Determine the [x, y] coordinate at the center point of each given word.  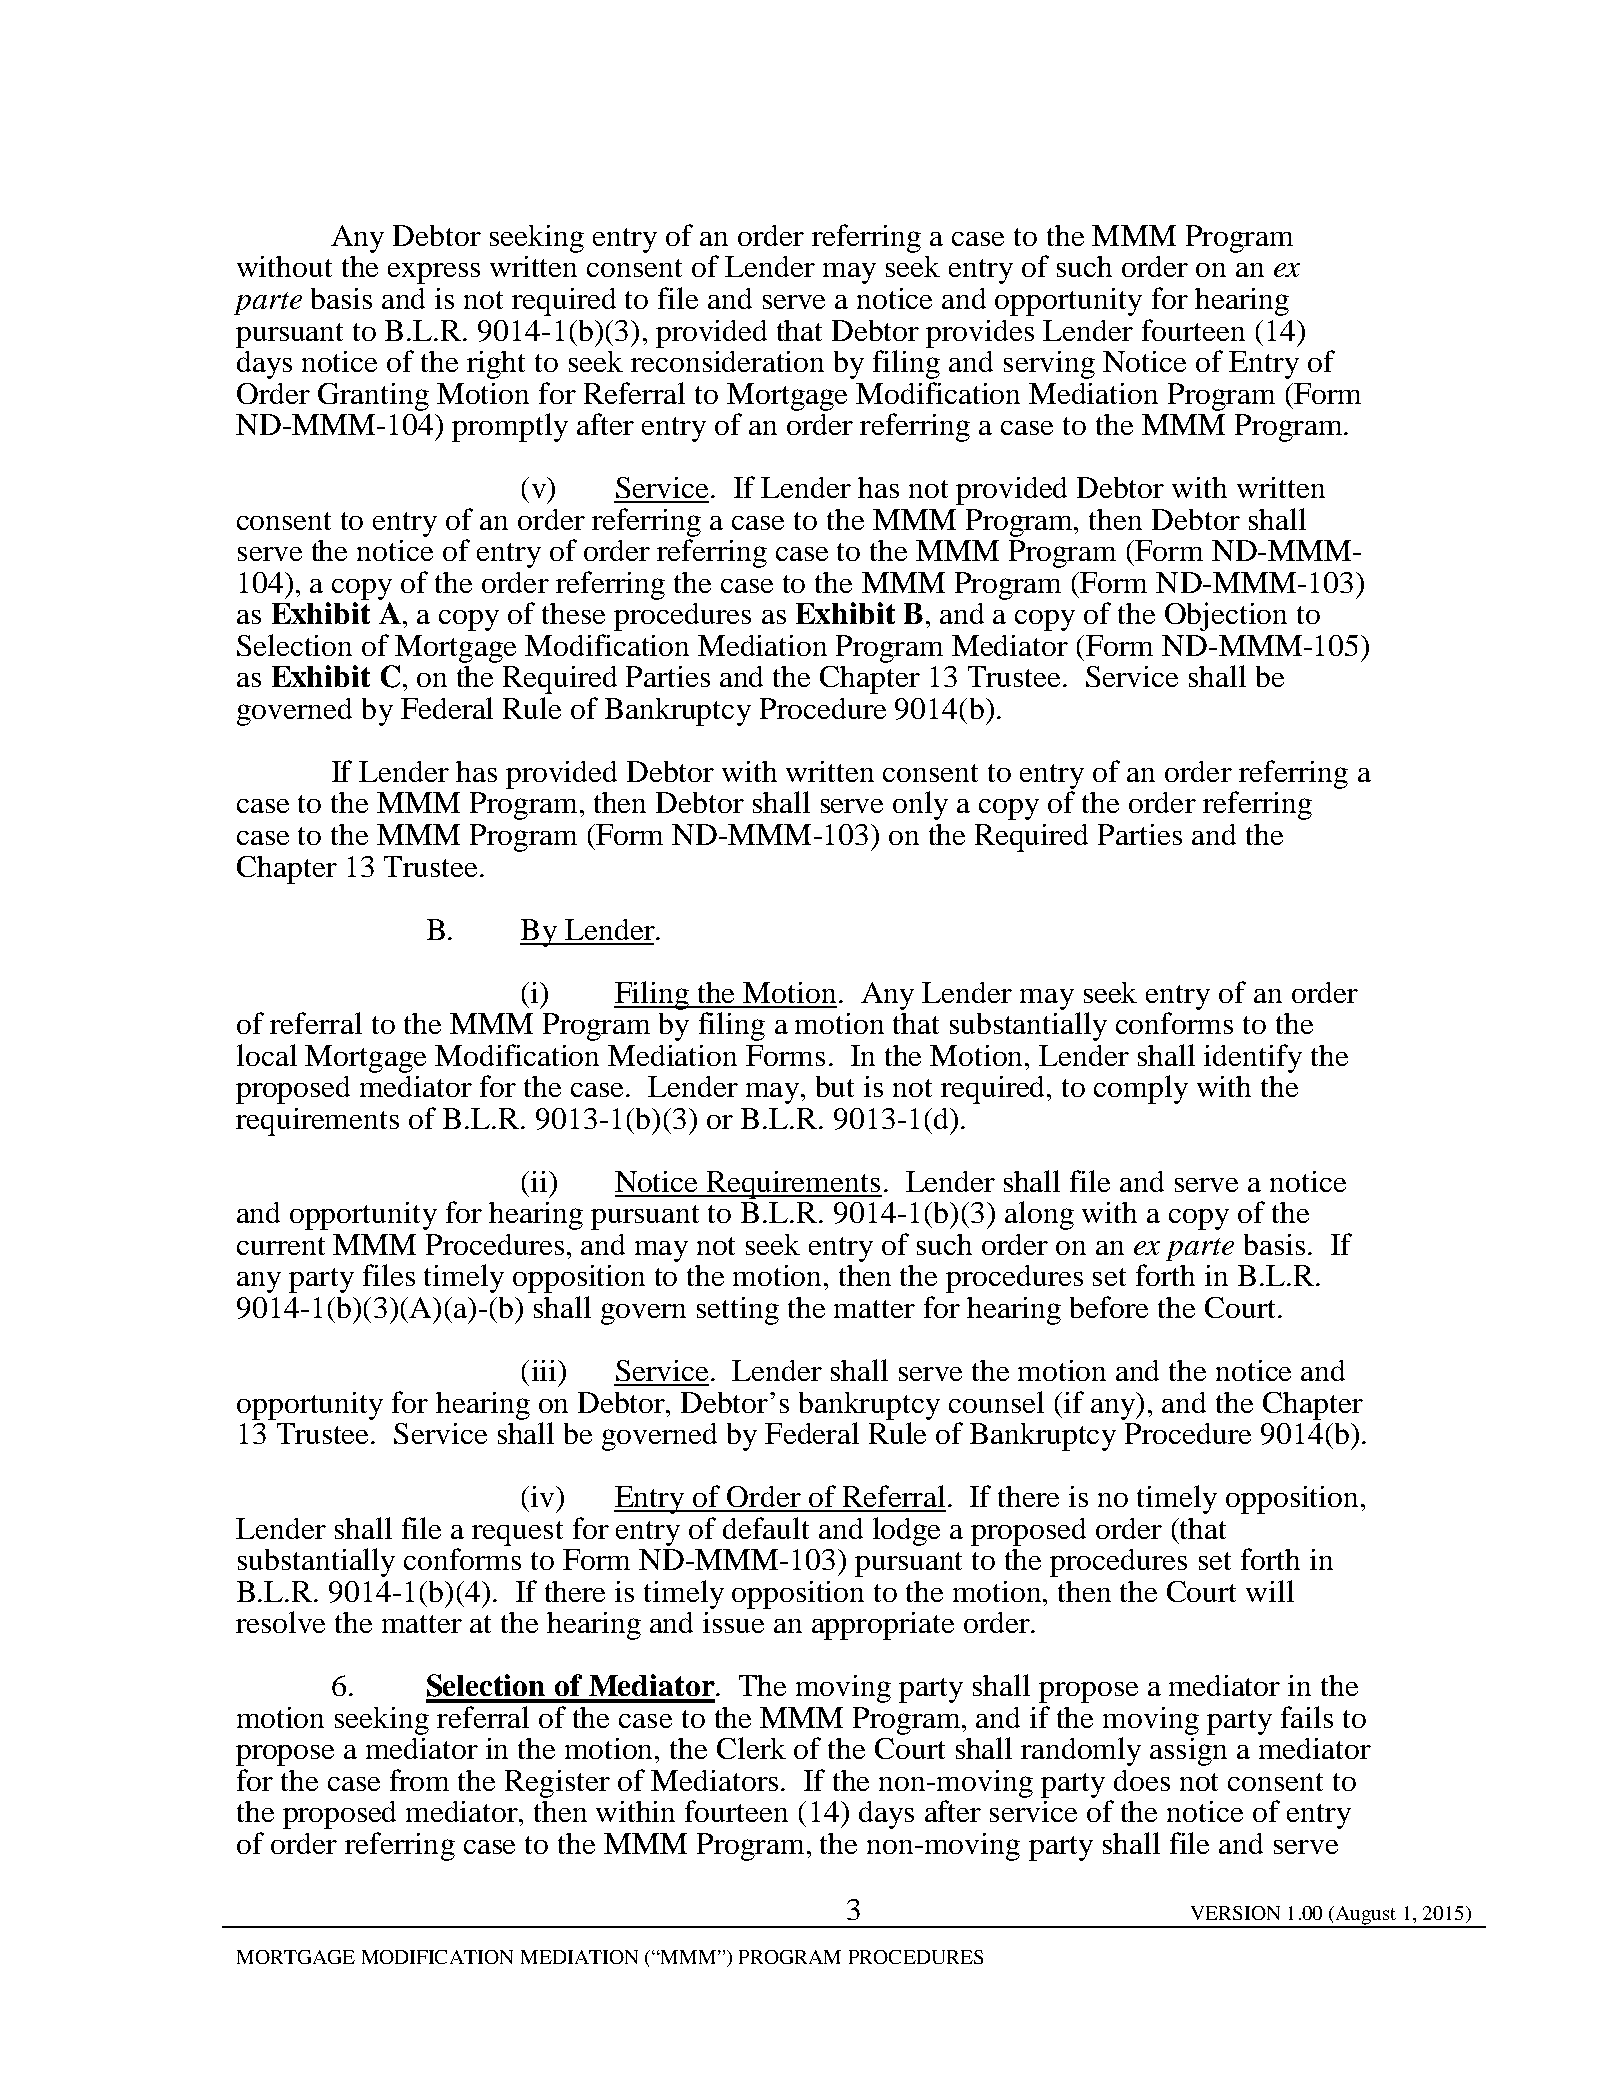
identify [1253, 1058]
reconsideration [727, 361]
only [920, 805]
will [1270, 1591]
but [835, 1086]
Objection [1226, 616]
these [573, 613]
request [517, 1533]
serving [1049, 365]
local [267, 1055]
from [419, 1780]
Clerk [751, 1748]
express [434, 273]
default [766, 1528]
